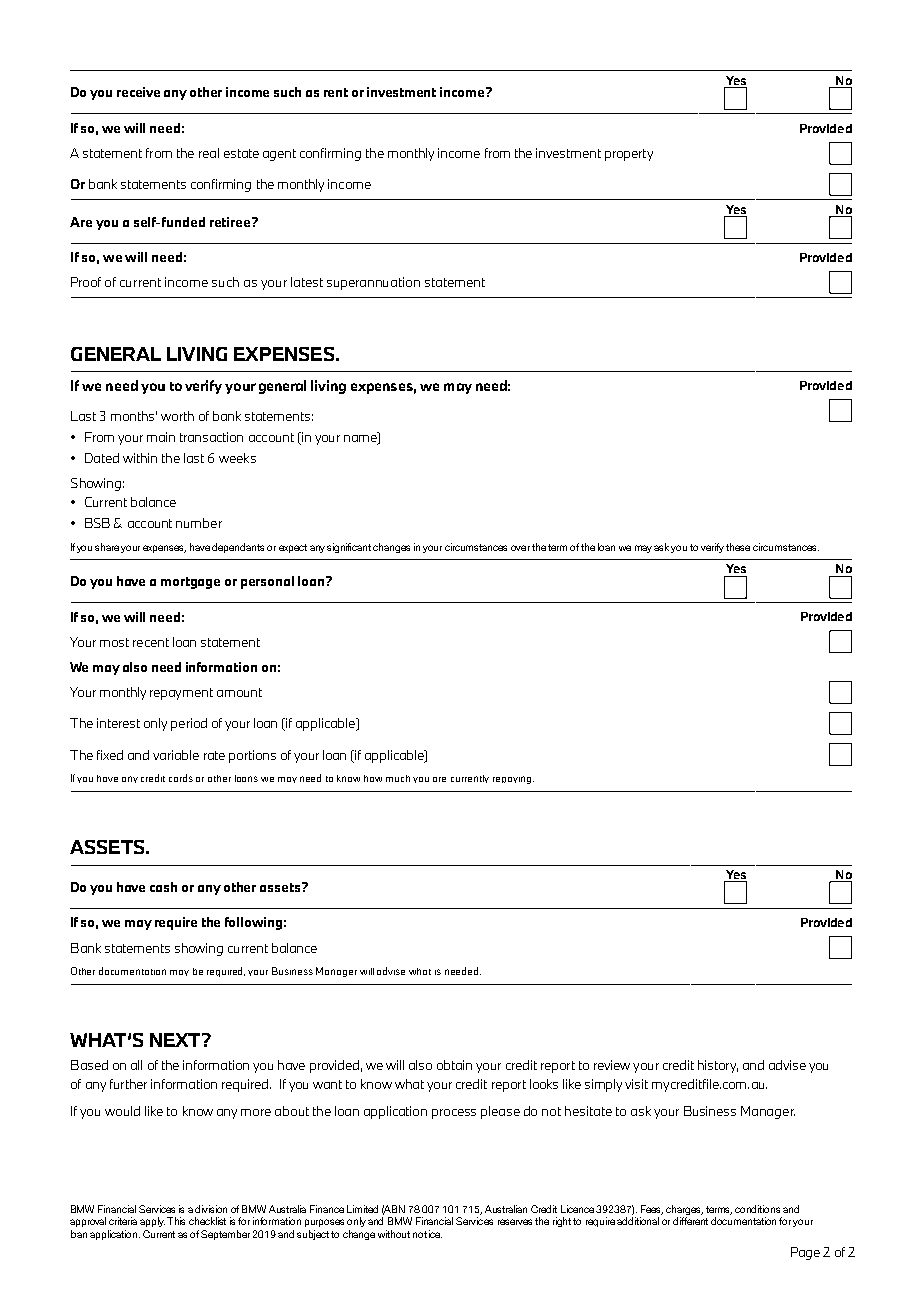  I want to click on cash, so click(163, 887).
